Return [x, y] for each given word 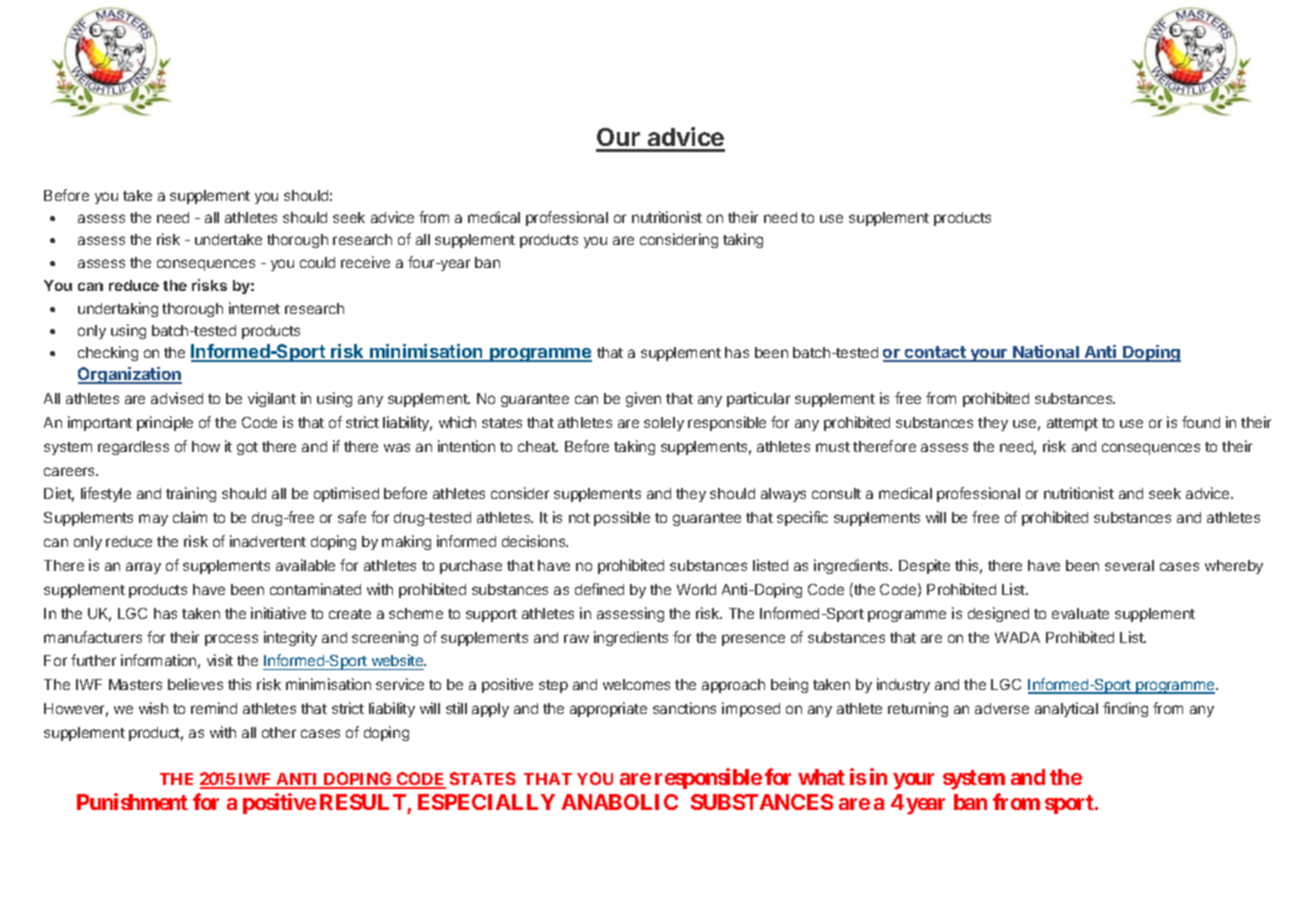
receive [365, 262]
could [317, 262]
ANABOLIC [620, 802]
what [821, 777]
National [1046, 353]
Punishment [132, 801]
